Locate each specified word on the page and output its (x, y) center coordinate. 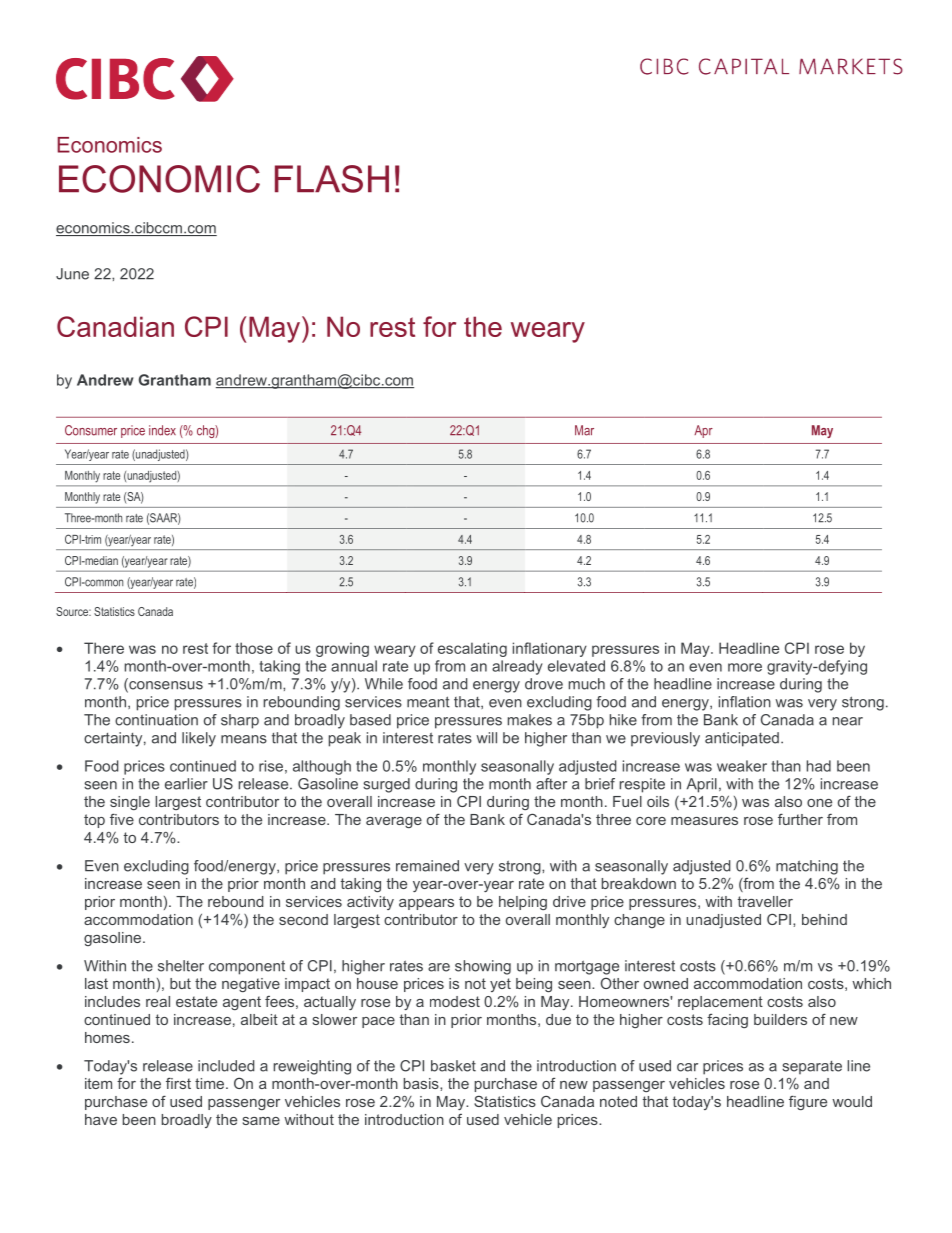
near (848, 721)
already (517, 667)
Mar (584, 430)
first (178, 1083)
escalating (472, 649)
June (72, 274)
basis (422, 1083)
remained (427, 866)
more (745, 667)
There (104, 648)
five (122, 819)
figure (808, 1102)
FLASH (332, 179)
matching (807, 867)
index (162, 430)
